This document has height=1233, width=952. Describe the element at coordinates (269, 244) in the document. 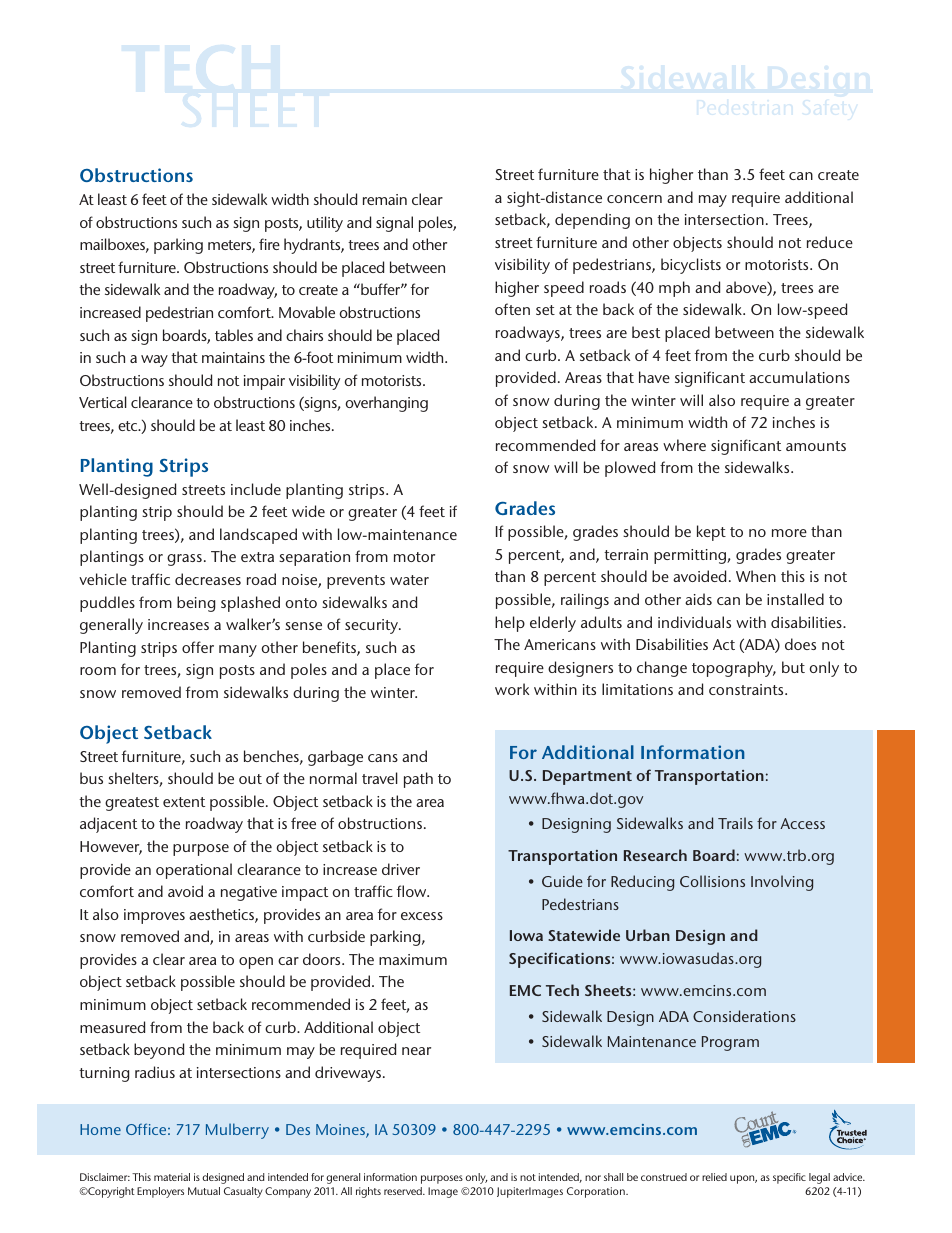

I see `fire` at that location.
